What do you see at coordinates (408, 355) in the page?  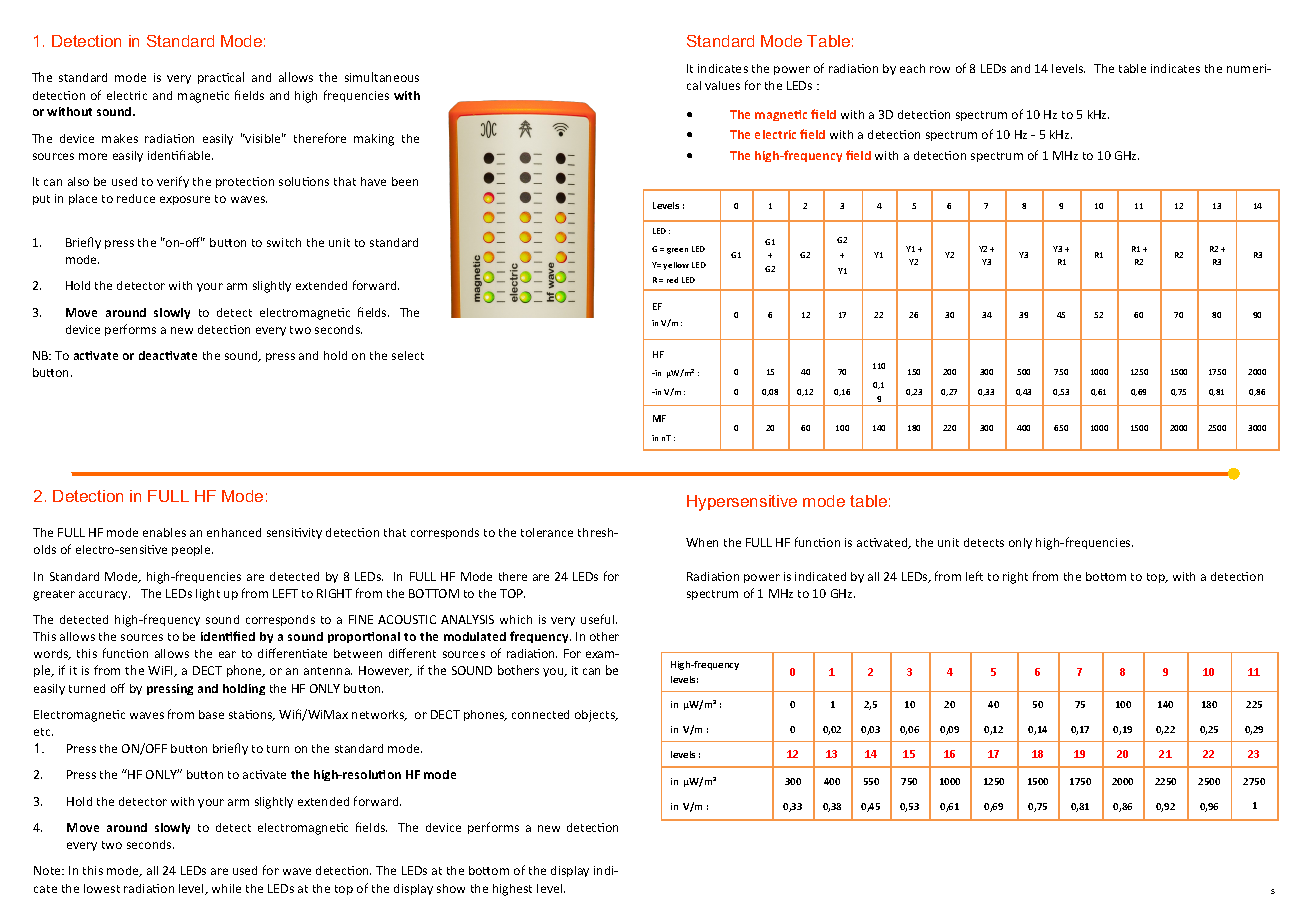 I see `select` at bounding box center [408, 355].
